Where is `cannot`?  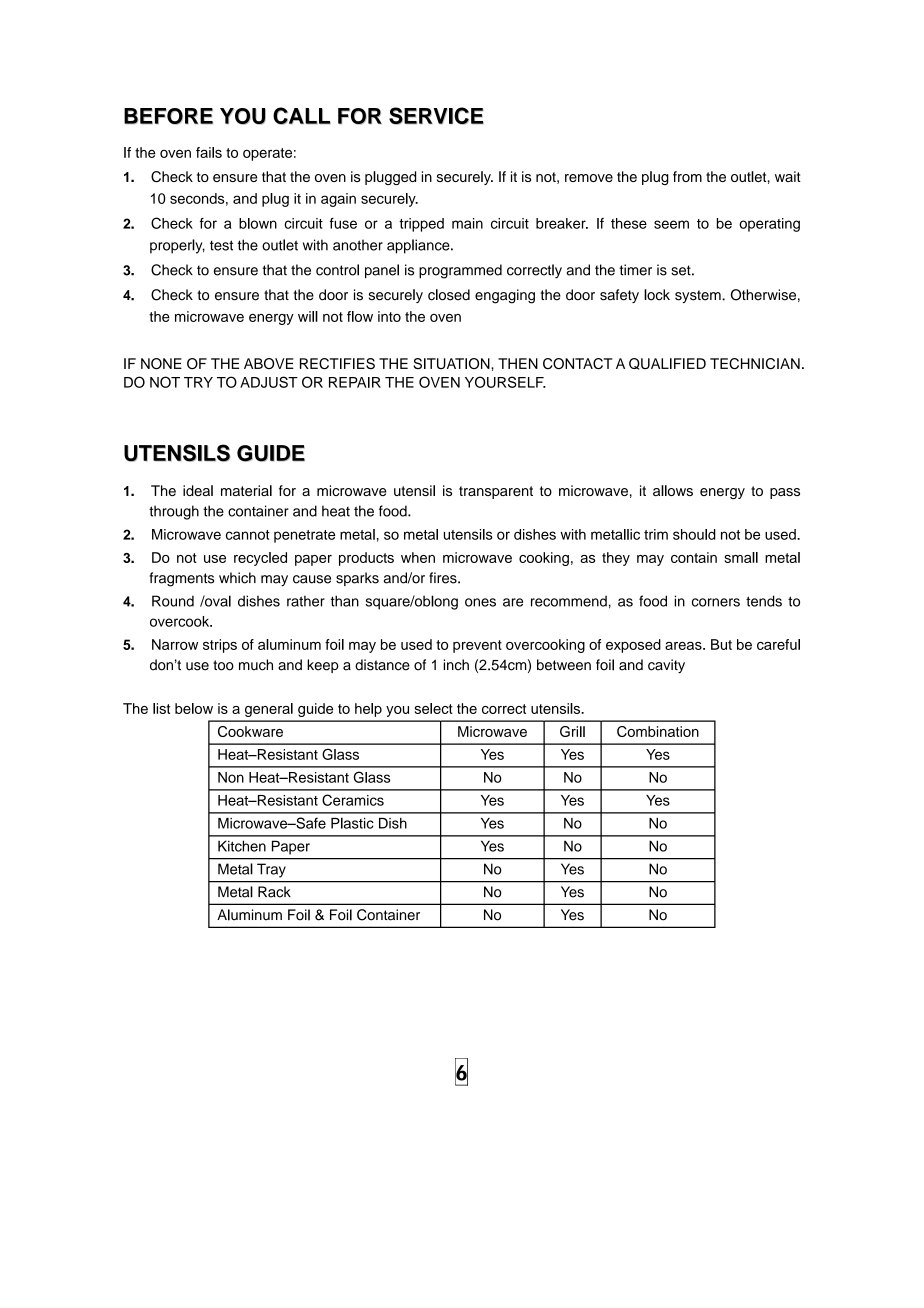
cannot is located at coordinates (248, 535).
